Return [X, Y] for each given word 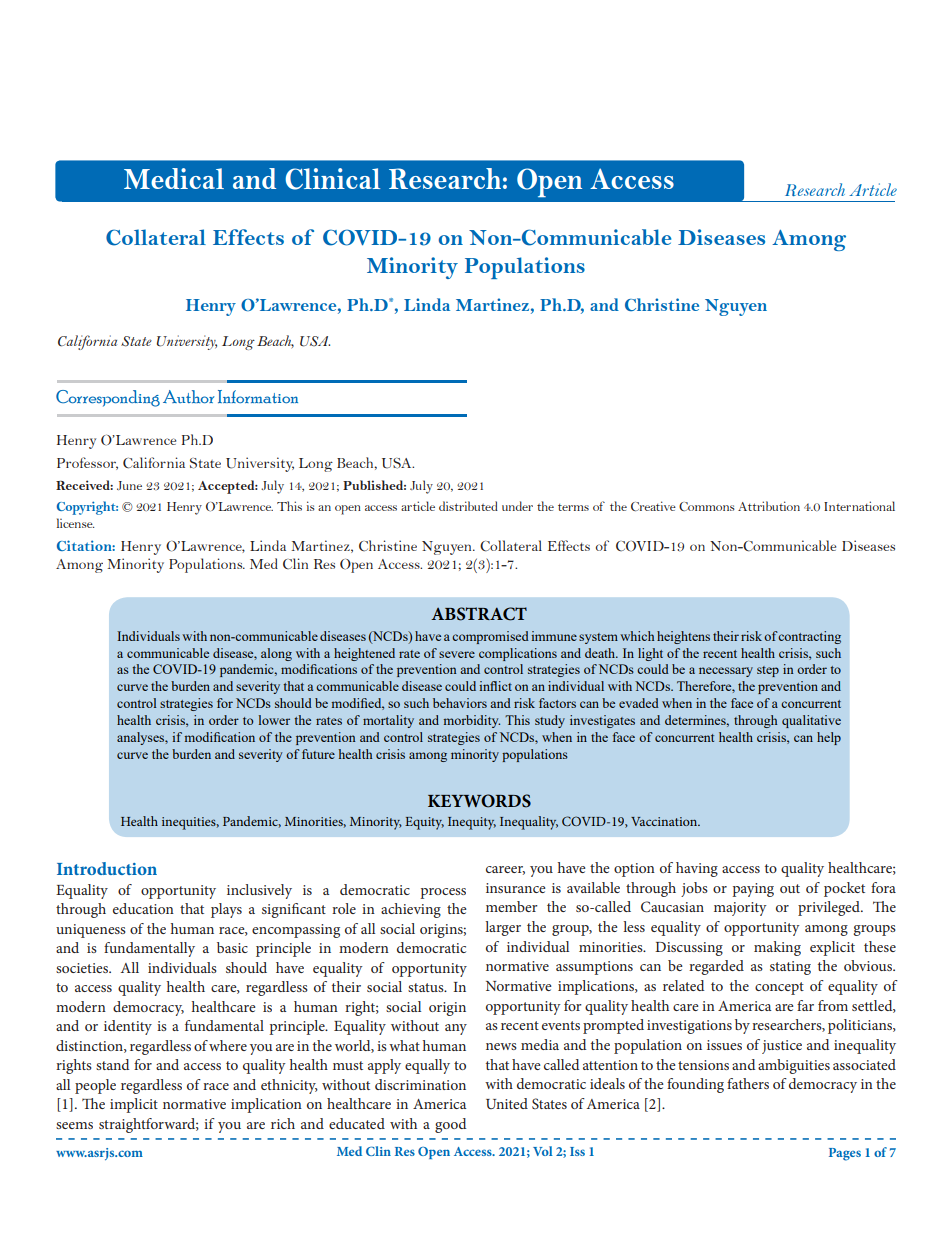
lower [274, 720]
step [768, 671]
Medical [174, 178]
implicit [134, 1105]
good [450, 1125]
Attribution [769, 506]
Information [258, 396]
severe [457, 654]
